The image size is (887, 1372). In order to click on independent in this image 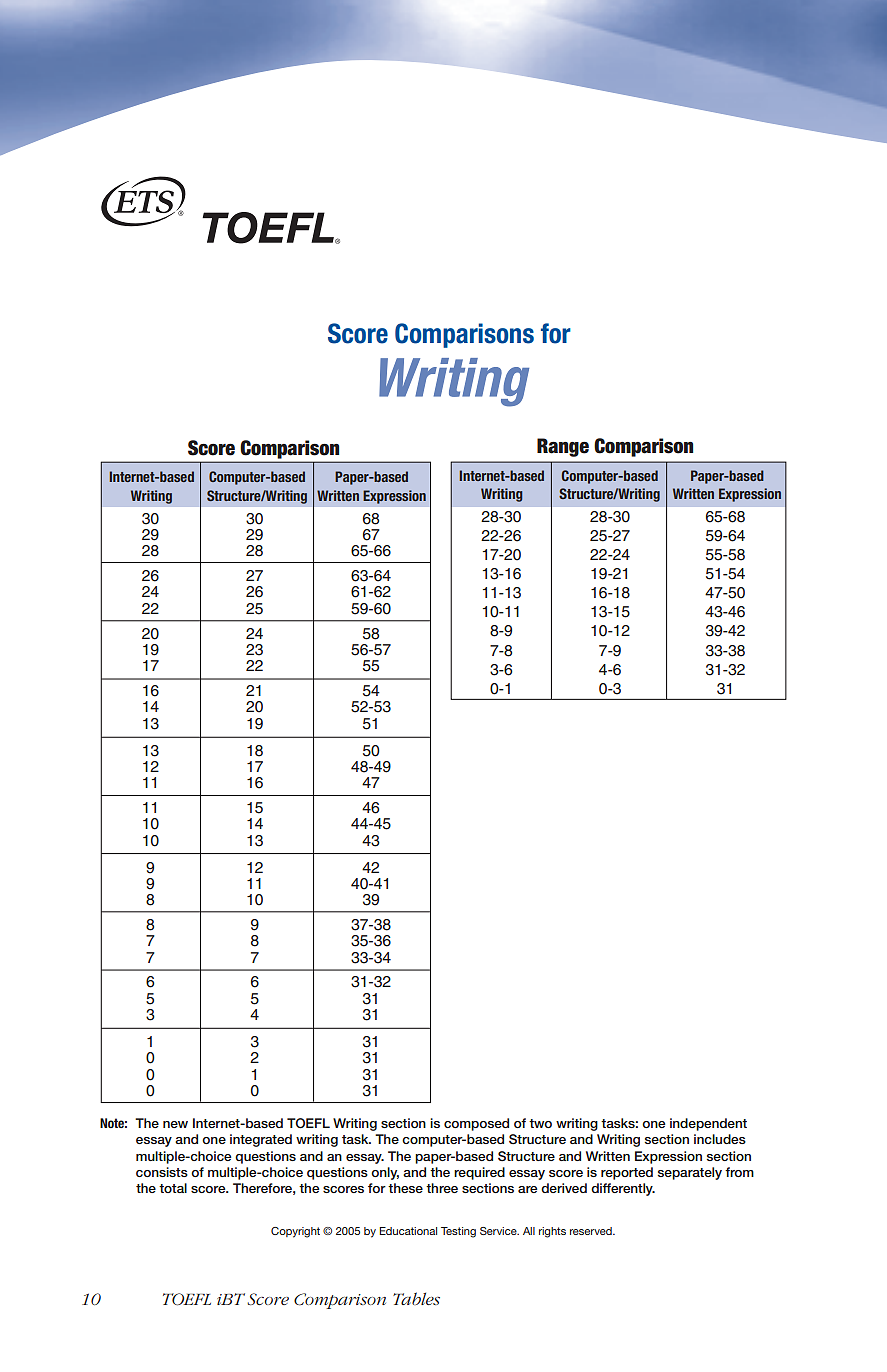, I will do `click(708, 1124)`.
